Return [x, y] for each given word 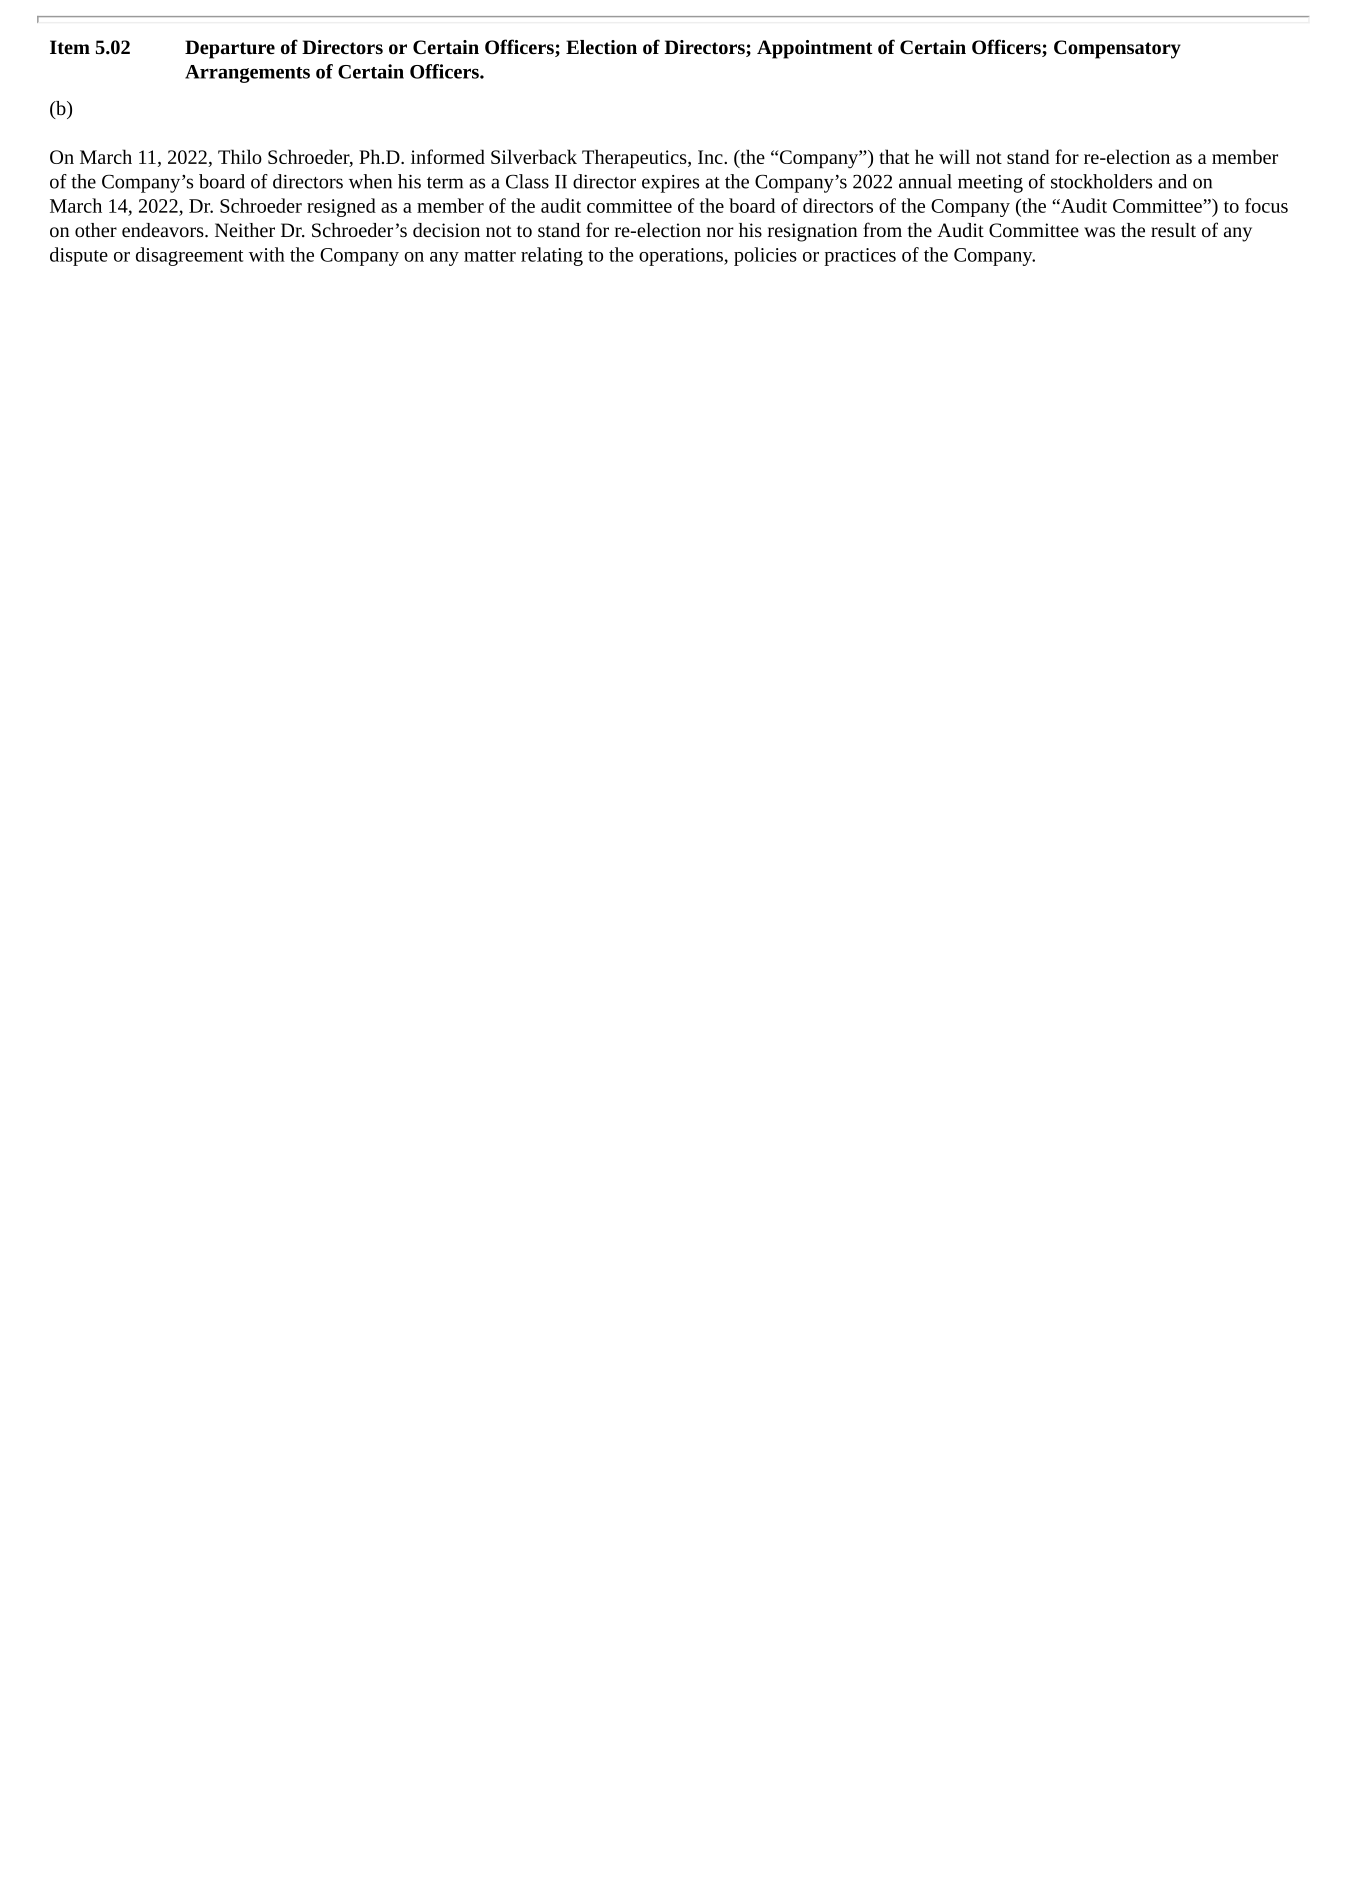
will [954, 156]
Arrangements [247, 74]
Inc [711, 157]
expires [670, 184]
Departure [230, 49]
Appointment [815, 49]
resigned [341, 207]
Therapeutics [635, 159]
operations [682, 257]
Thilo [240, 156]
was [1099, 232]
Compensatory [1117, 49]
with [267, 254]
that [894, 156]
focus [1266, 205]
